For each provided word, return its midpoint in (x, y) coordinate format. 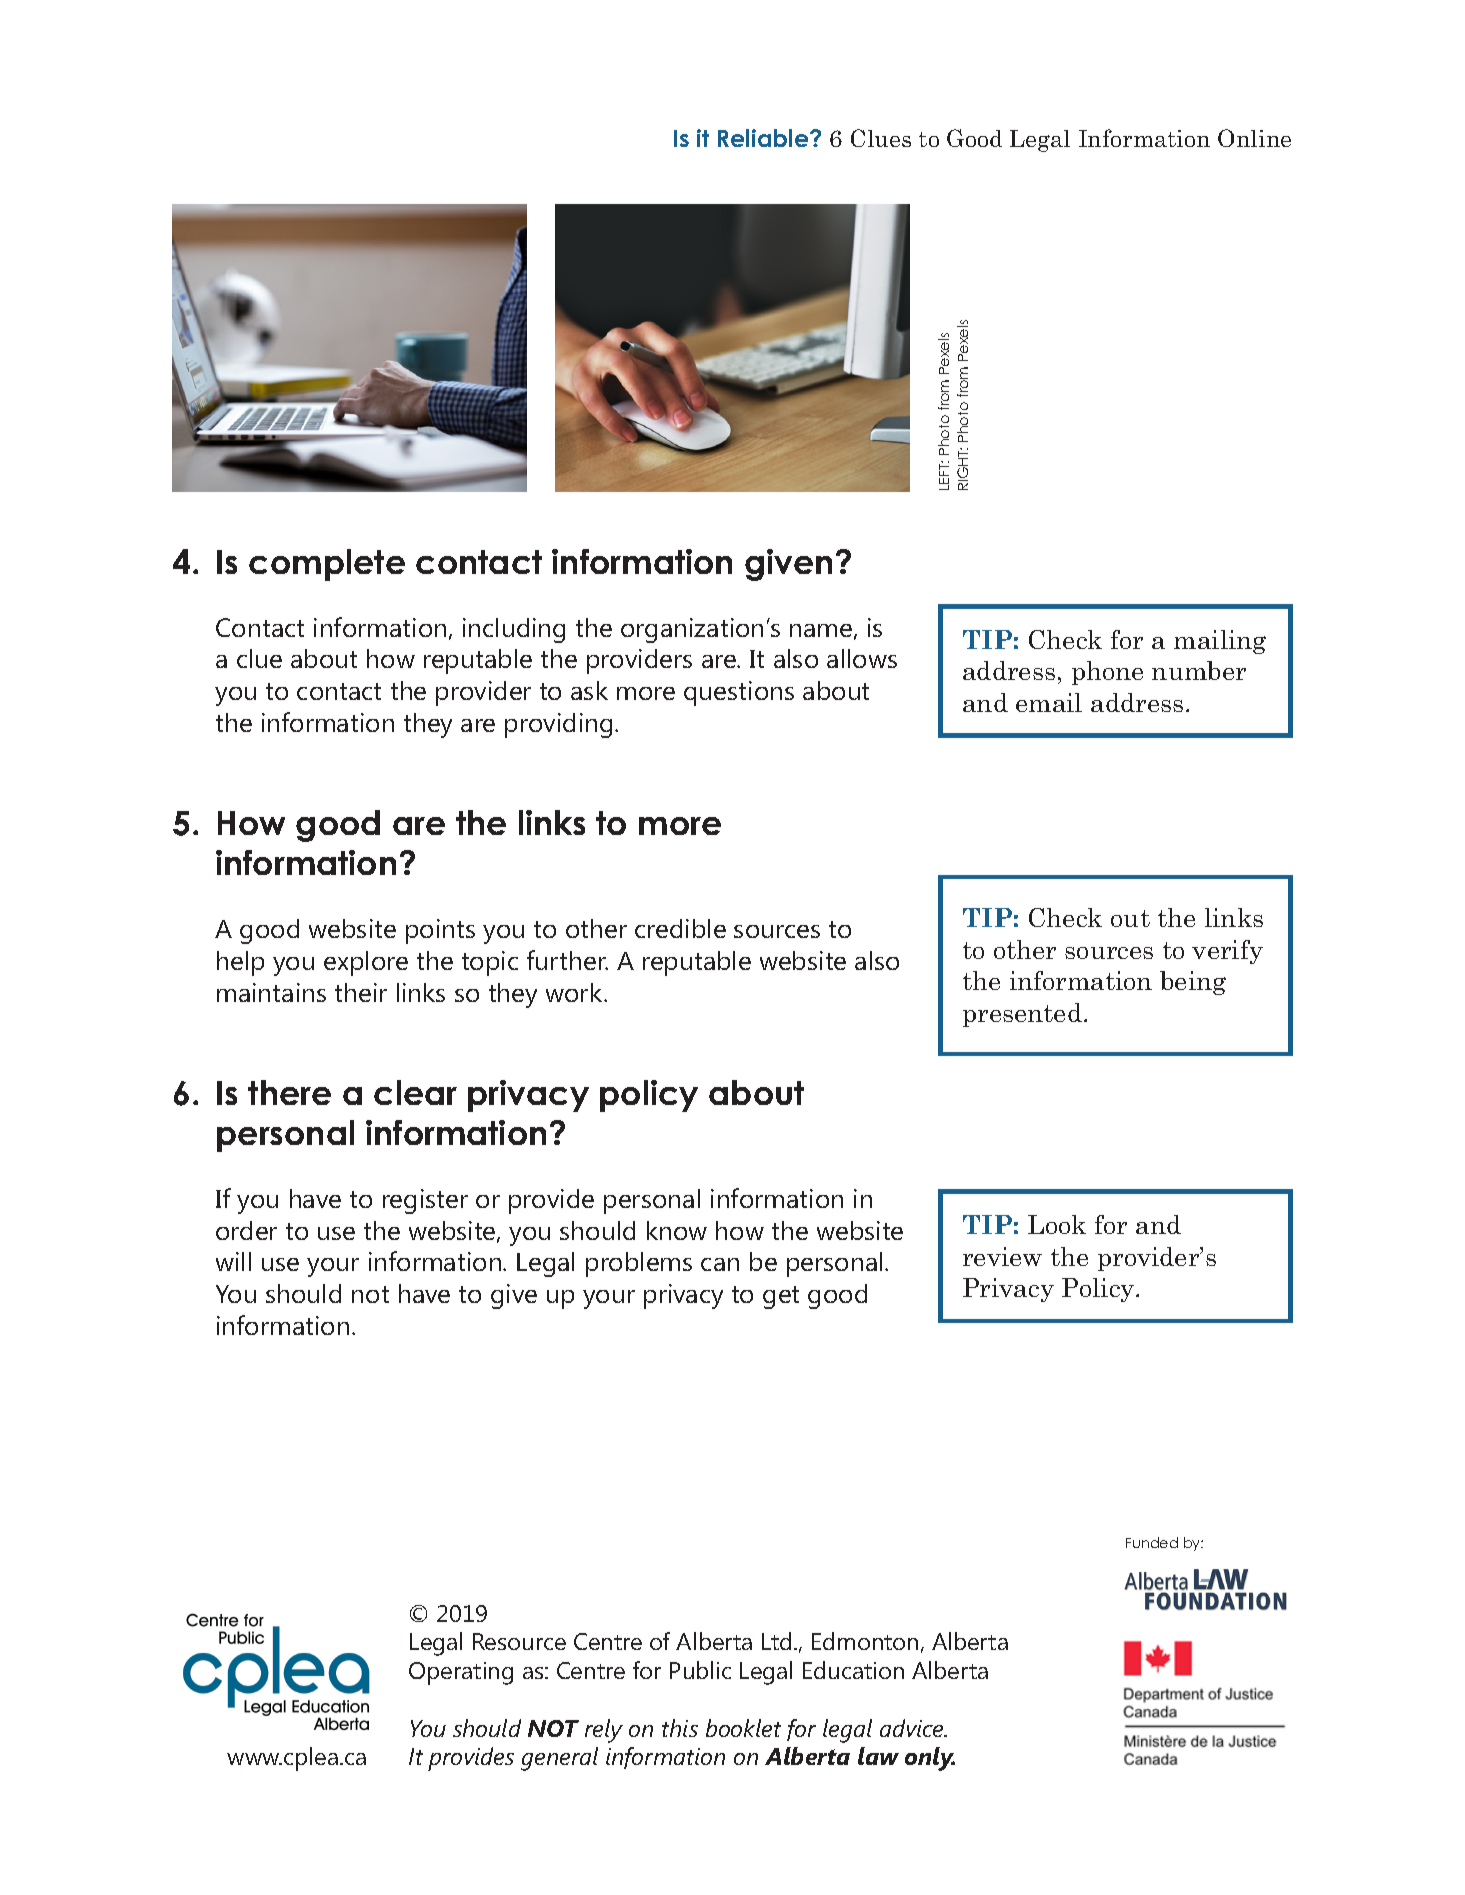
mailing (1220, 642)
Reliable (764, 138)
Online (1254, 138)
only (930, 1759)
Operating (461, 1673)
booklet (743, 1728)
